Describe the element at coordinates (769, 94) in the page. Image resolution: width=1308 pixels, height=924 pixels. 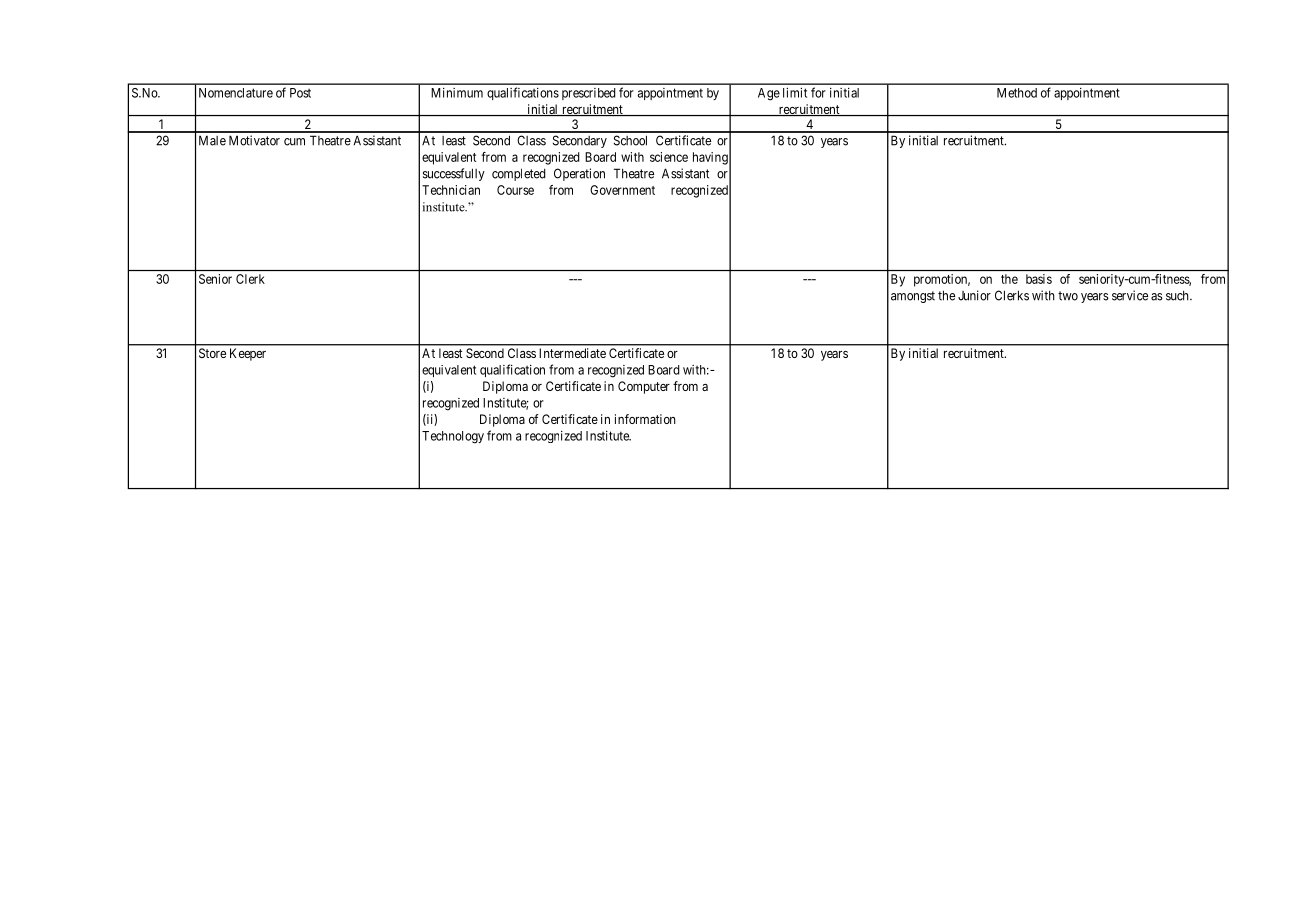
I see `Age` at that location.
